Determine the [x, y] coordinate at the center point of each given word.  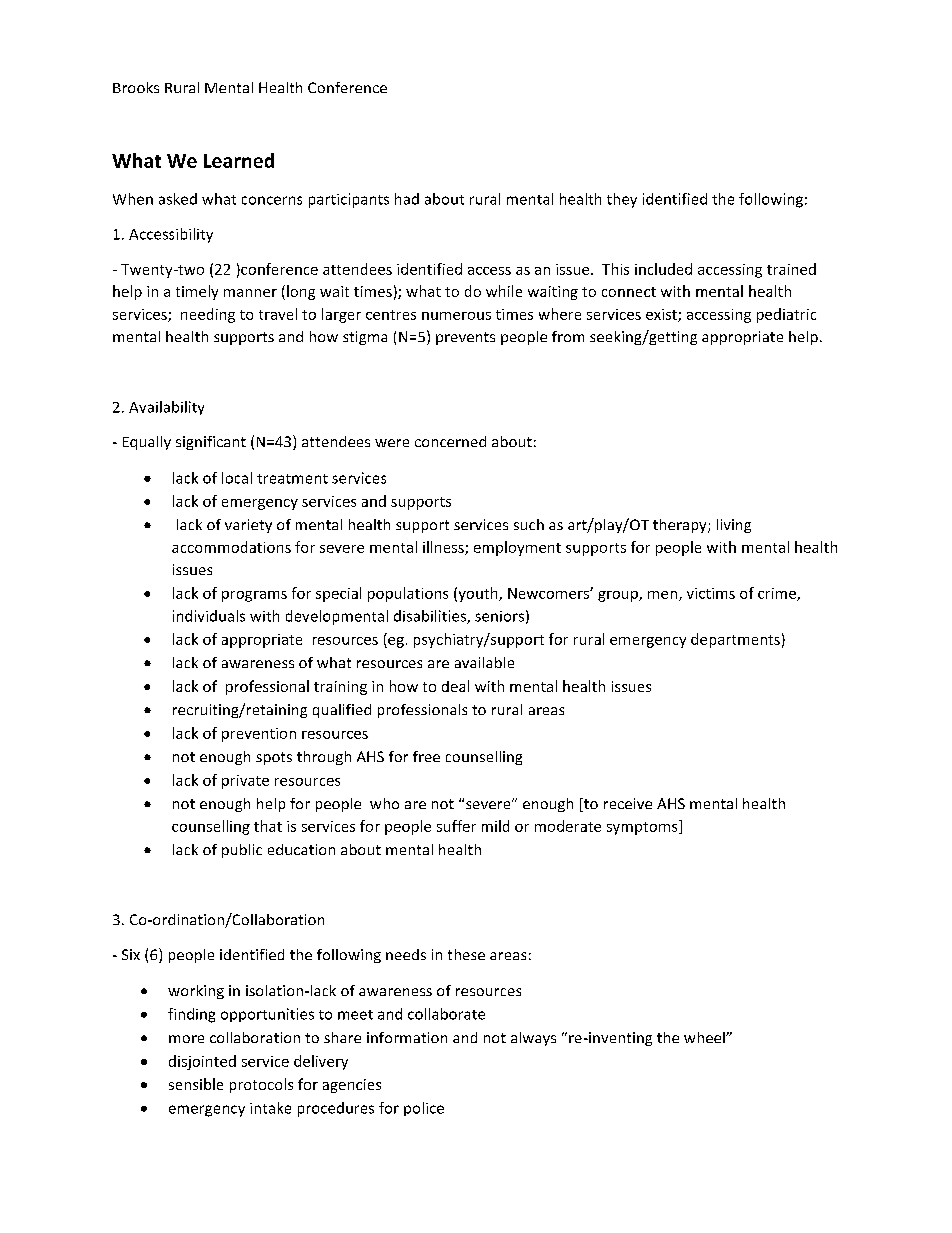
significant [211, 443]
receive [628, 803]
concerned [450, 441]
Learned [239, 160]
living [734, 526]
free [426, 756]
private [245, 782]
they [622, 200]
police [424, 1109]
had [407, 199]
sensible [196, 1084]
